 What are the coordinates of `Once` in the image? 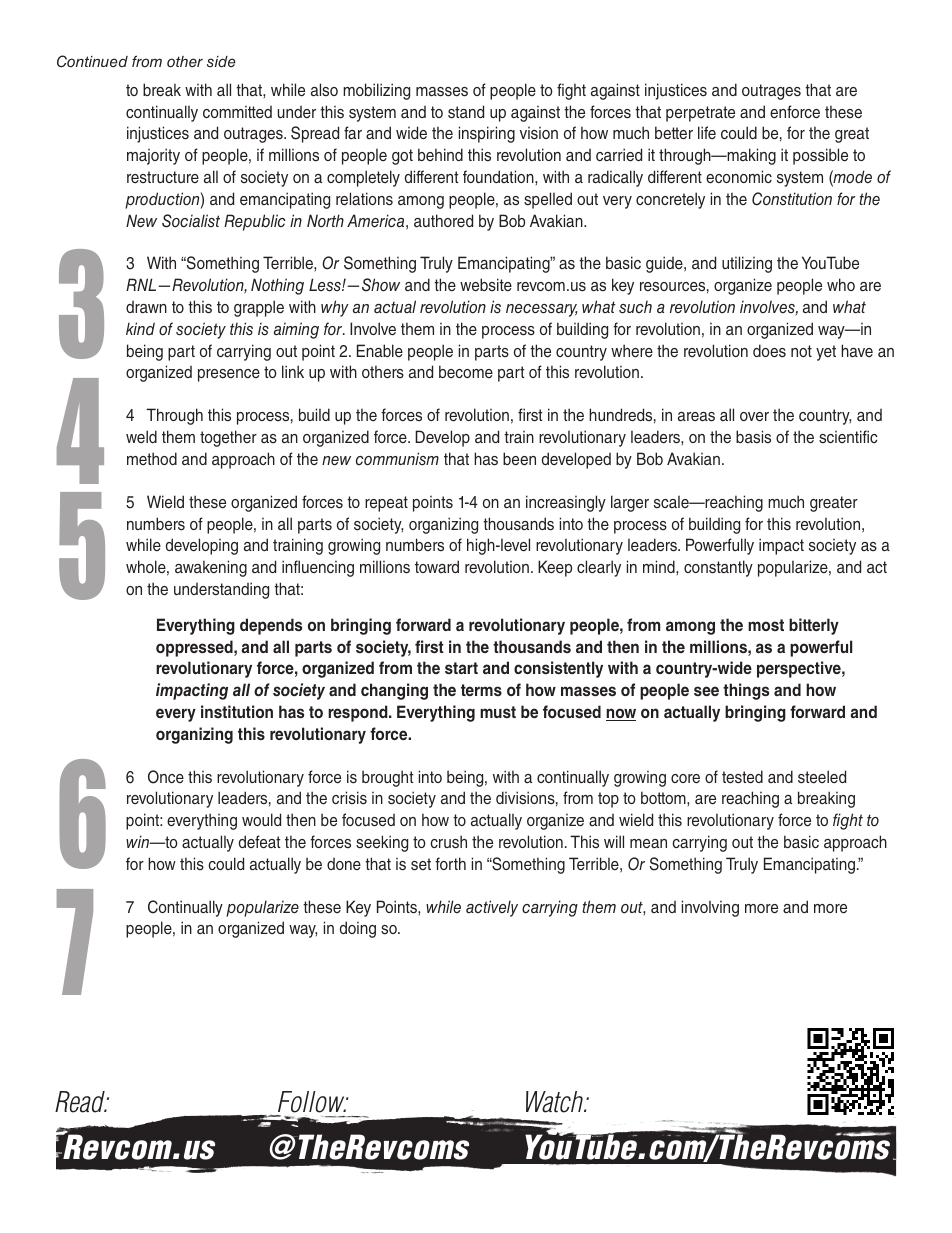 It's located at (166, 777).
